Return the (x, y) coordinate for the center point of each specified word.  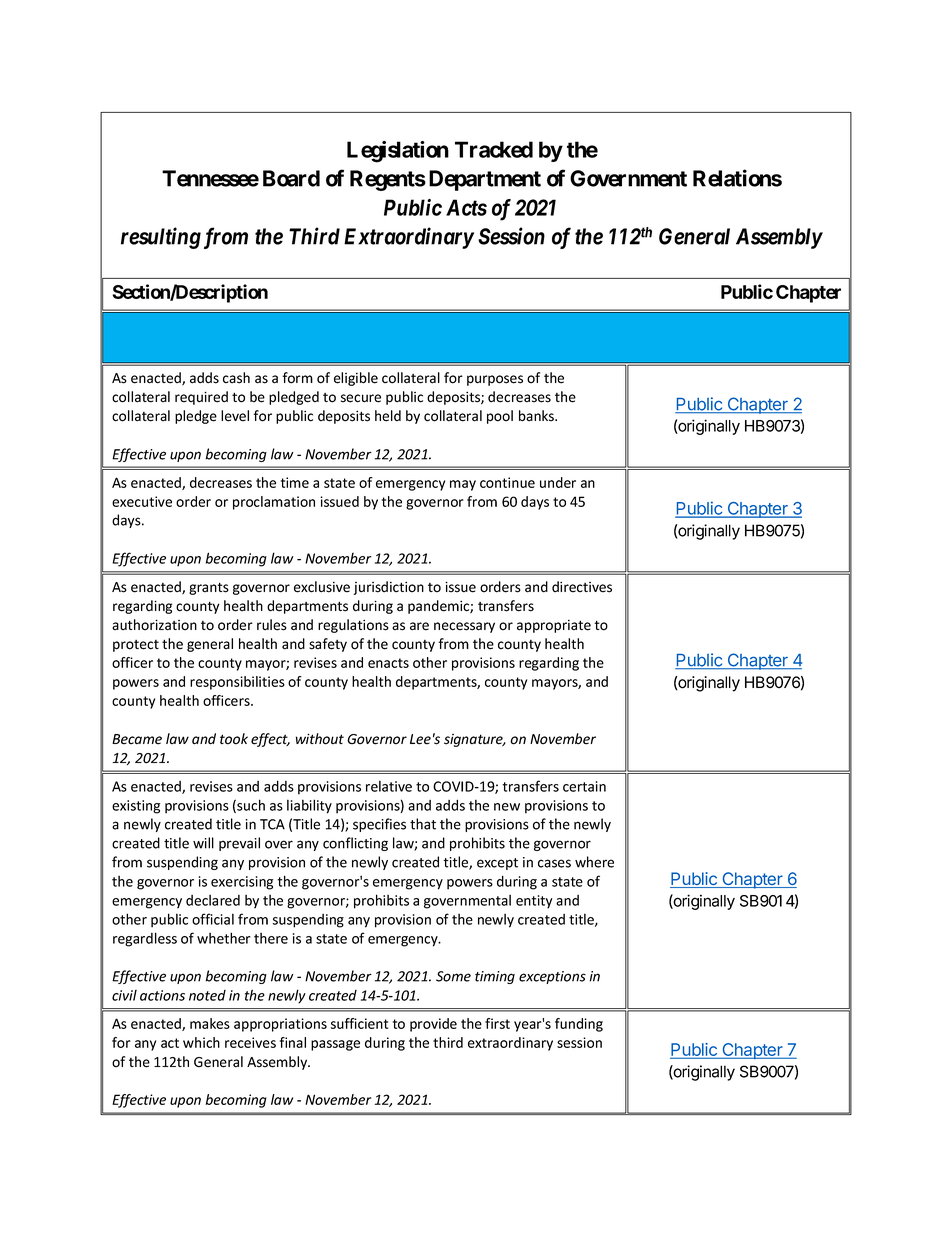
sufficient (359, 1023)
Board (291, 178)
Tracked (494, 149)
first (497, 1023)
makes (210, 1023)
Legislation (398, 152)
